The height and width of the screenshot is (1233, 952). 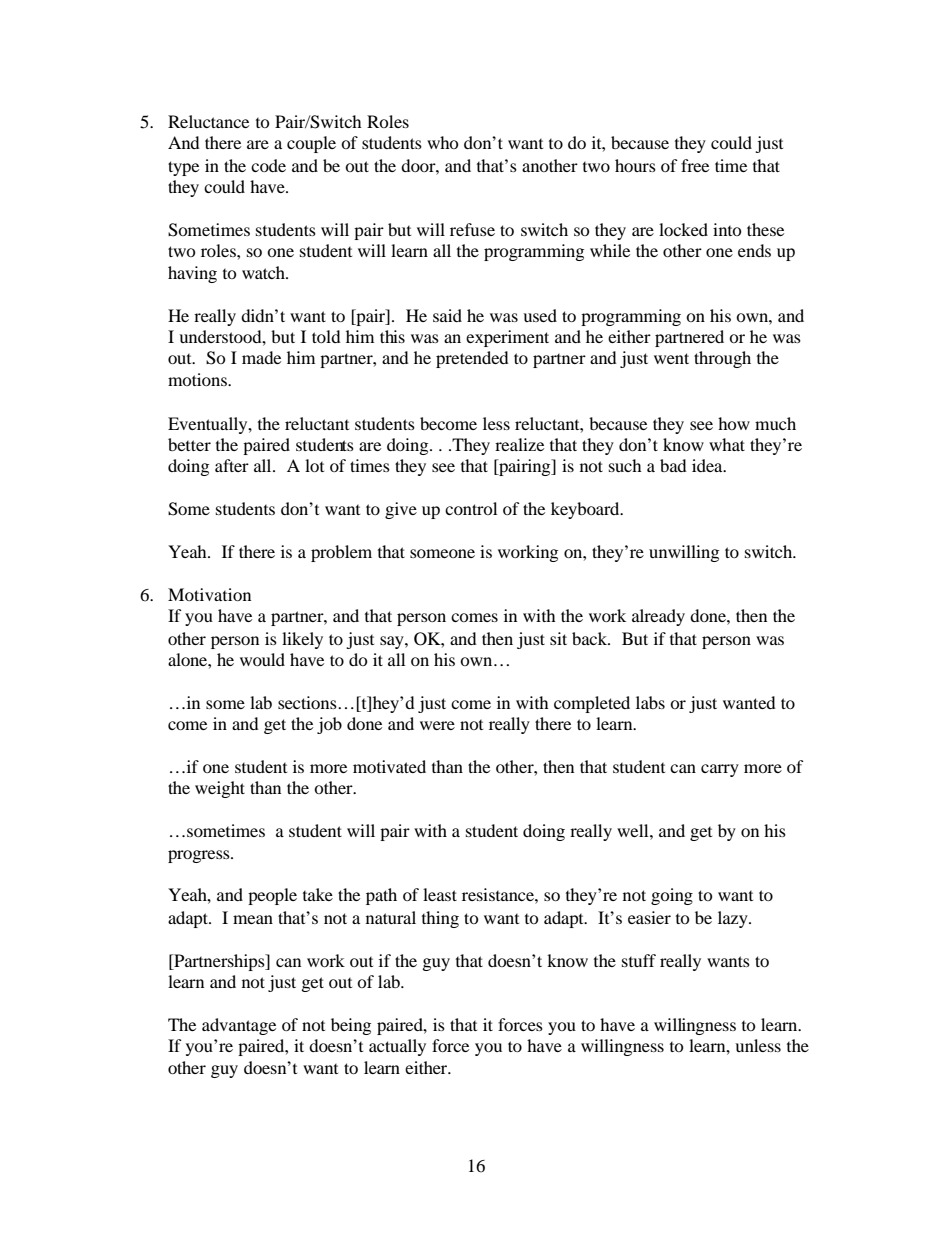 What do you see at coordinates (472, 359) in the screenshot?
I see `pretended` at bounding box center [472, 359].
